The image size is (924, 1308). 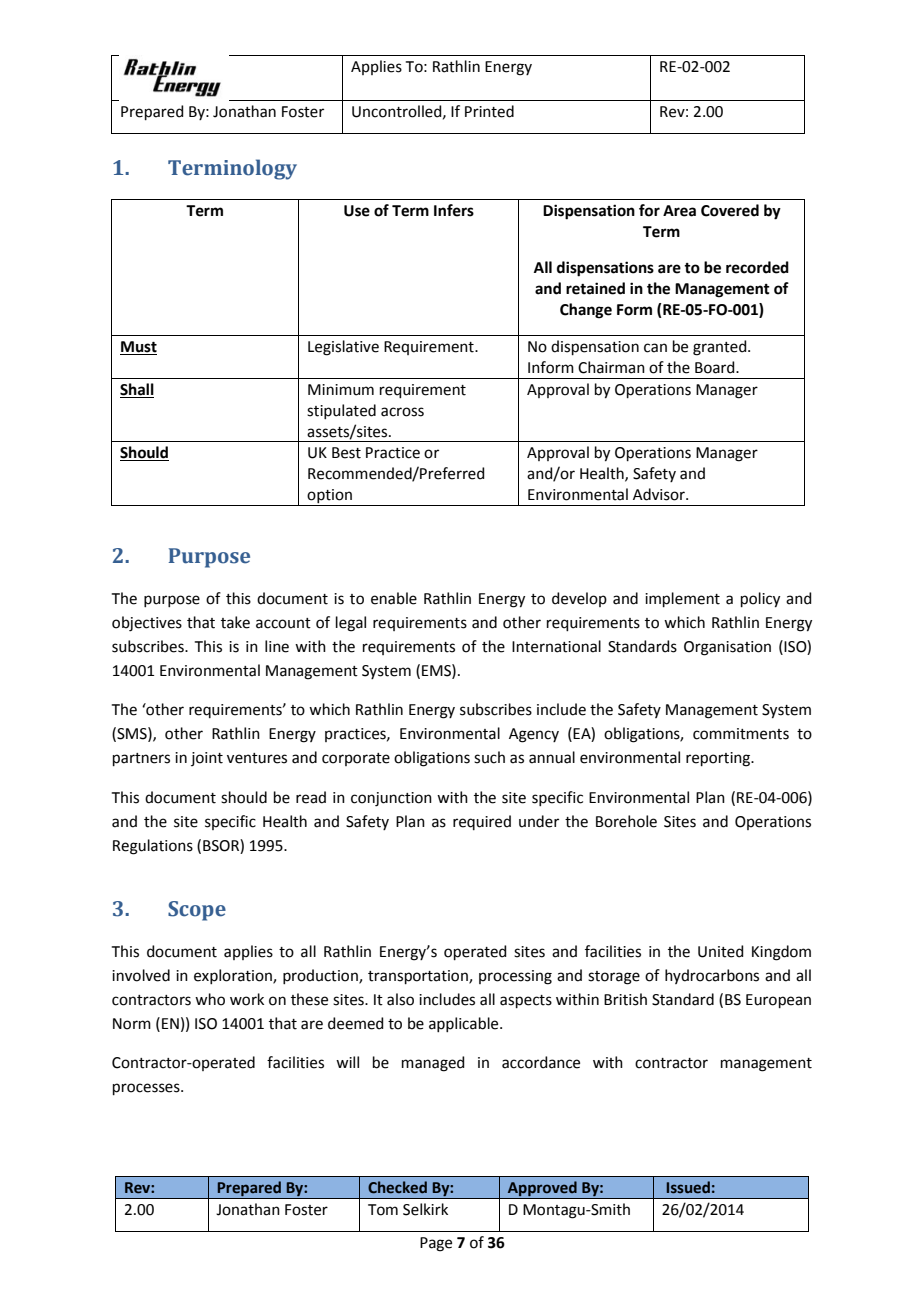 What do you see at coordinates (716, 367) in the screenshot?
I see `Board` at bounding box center [716, 367].
